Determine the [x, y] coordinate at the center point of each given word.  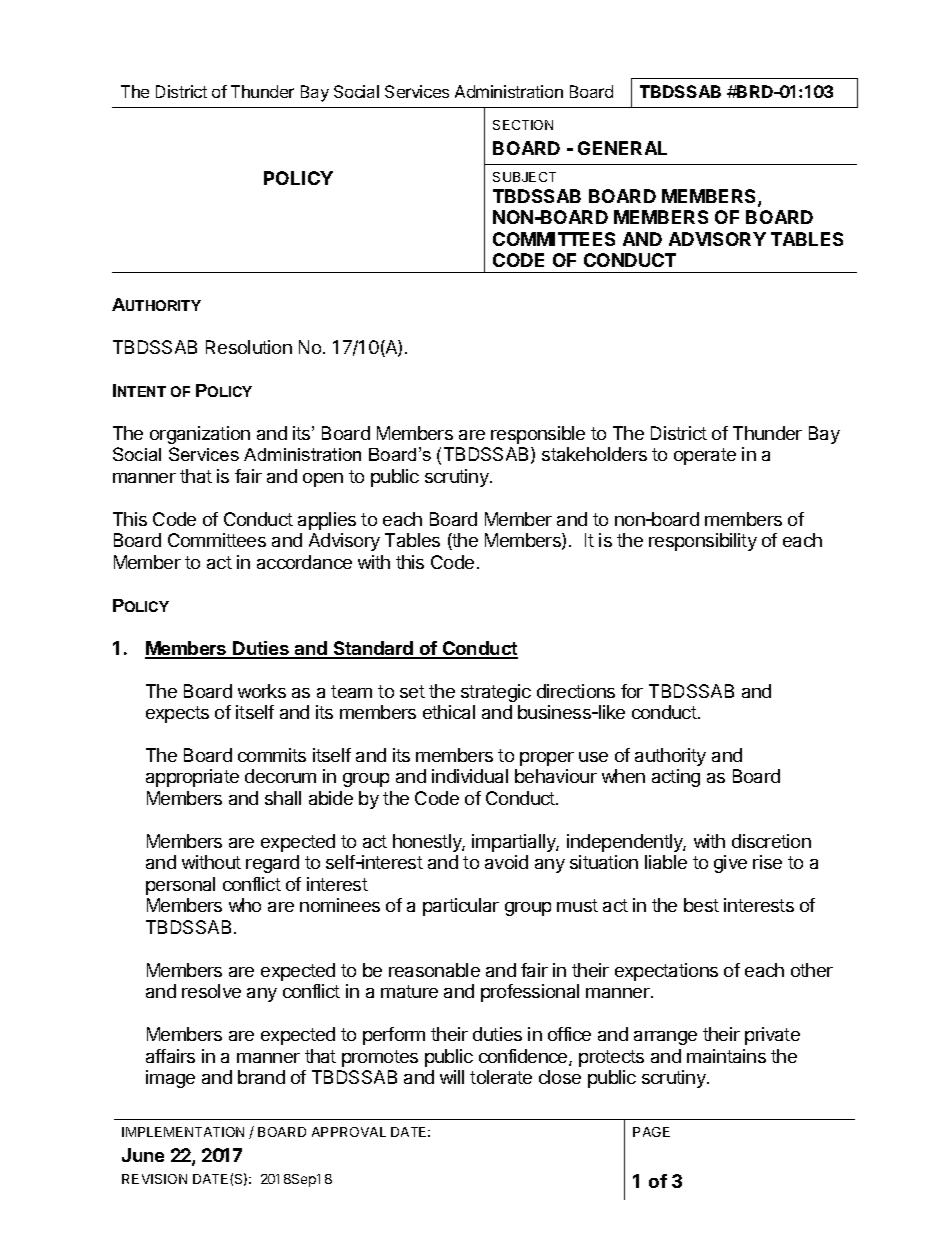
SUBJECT [524, 177]
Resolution [249, 347]
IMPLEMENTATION [183, 1132]
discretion [771, 841]
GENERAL [622, 148]
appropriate [192, 778]
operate [705, 456]
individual [470, 776]
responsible [538, 435]
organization [200, 435]
